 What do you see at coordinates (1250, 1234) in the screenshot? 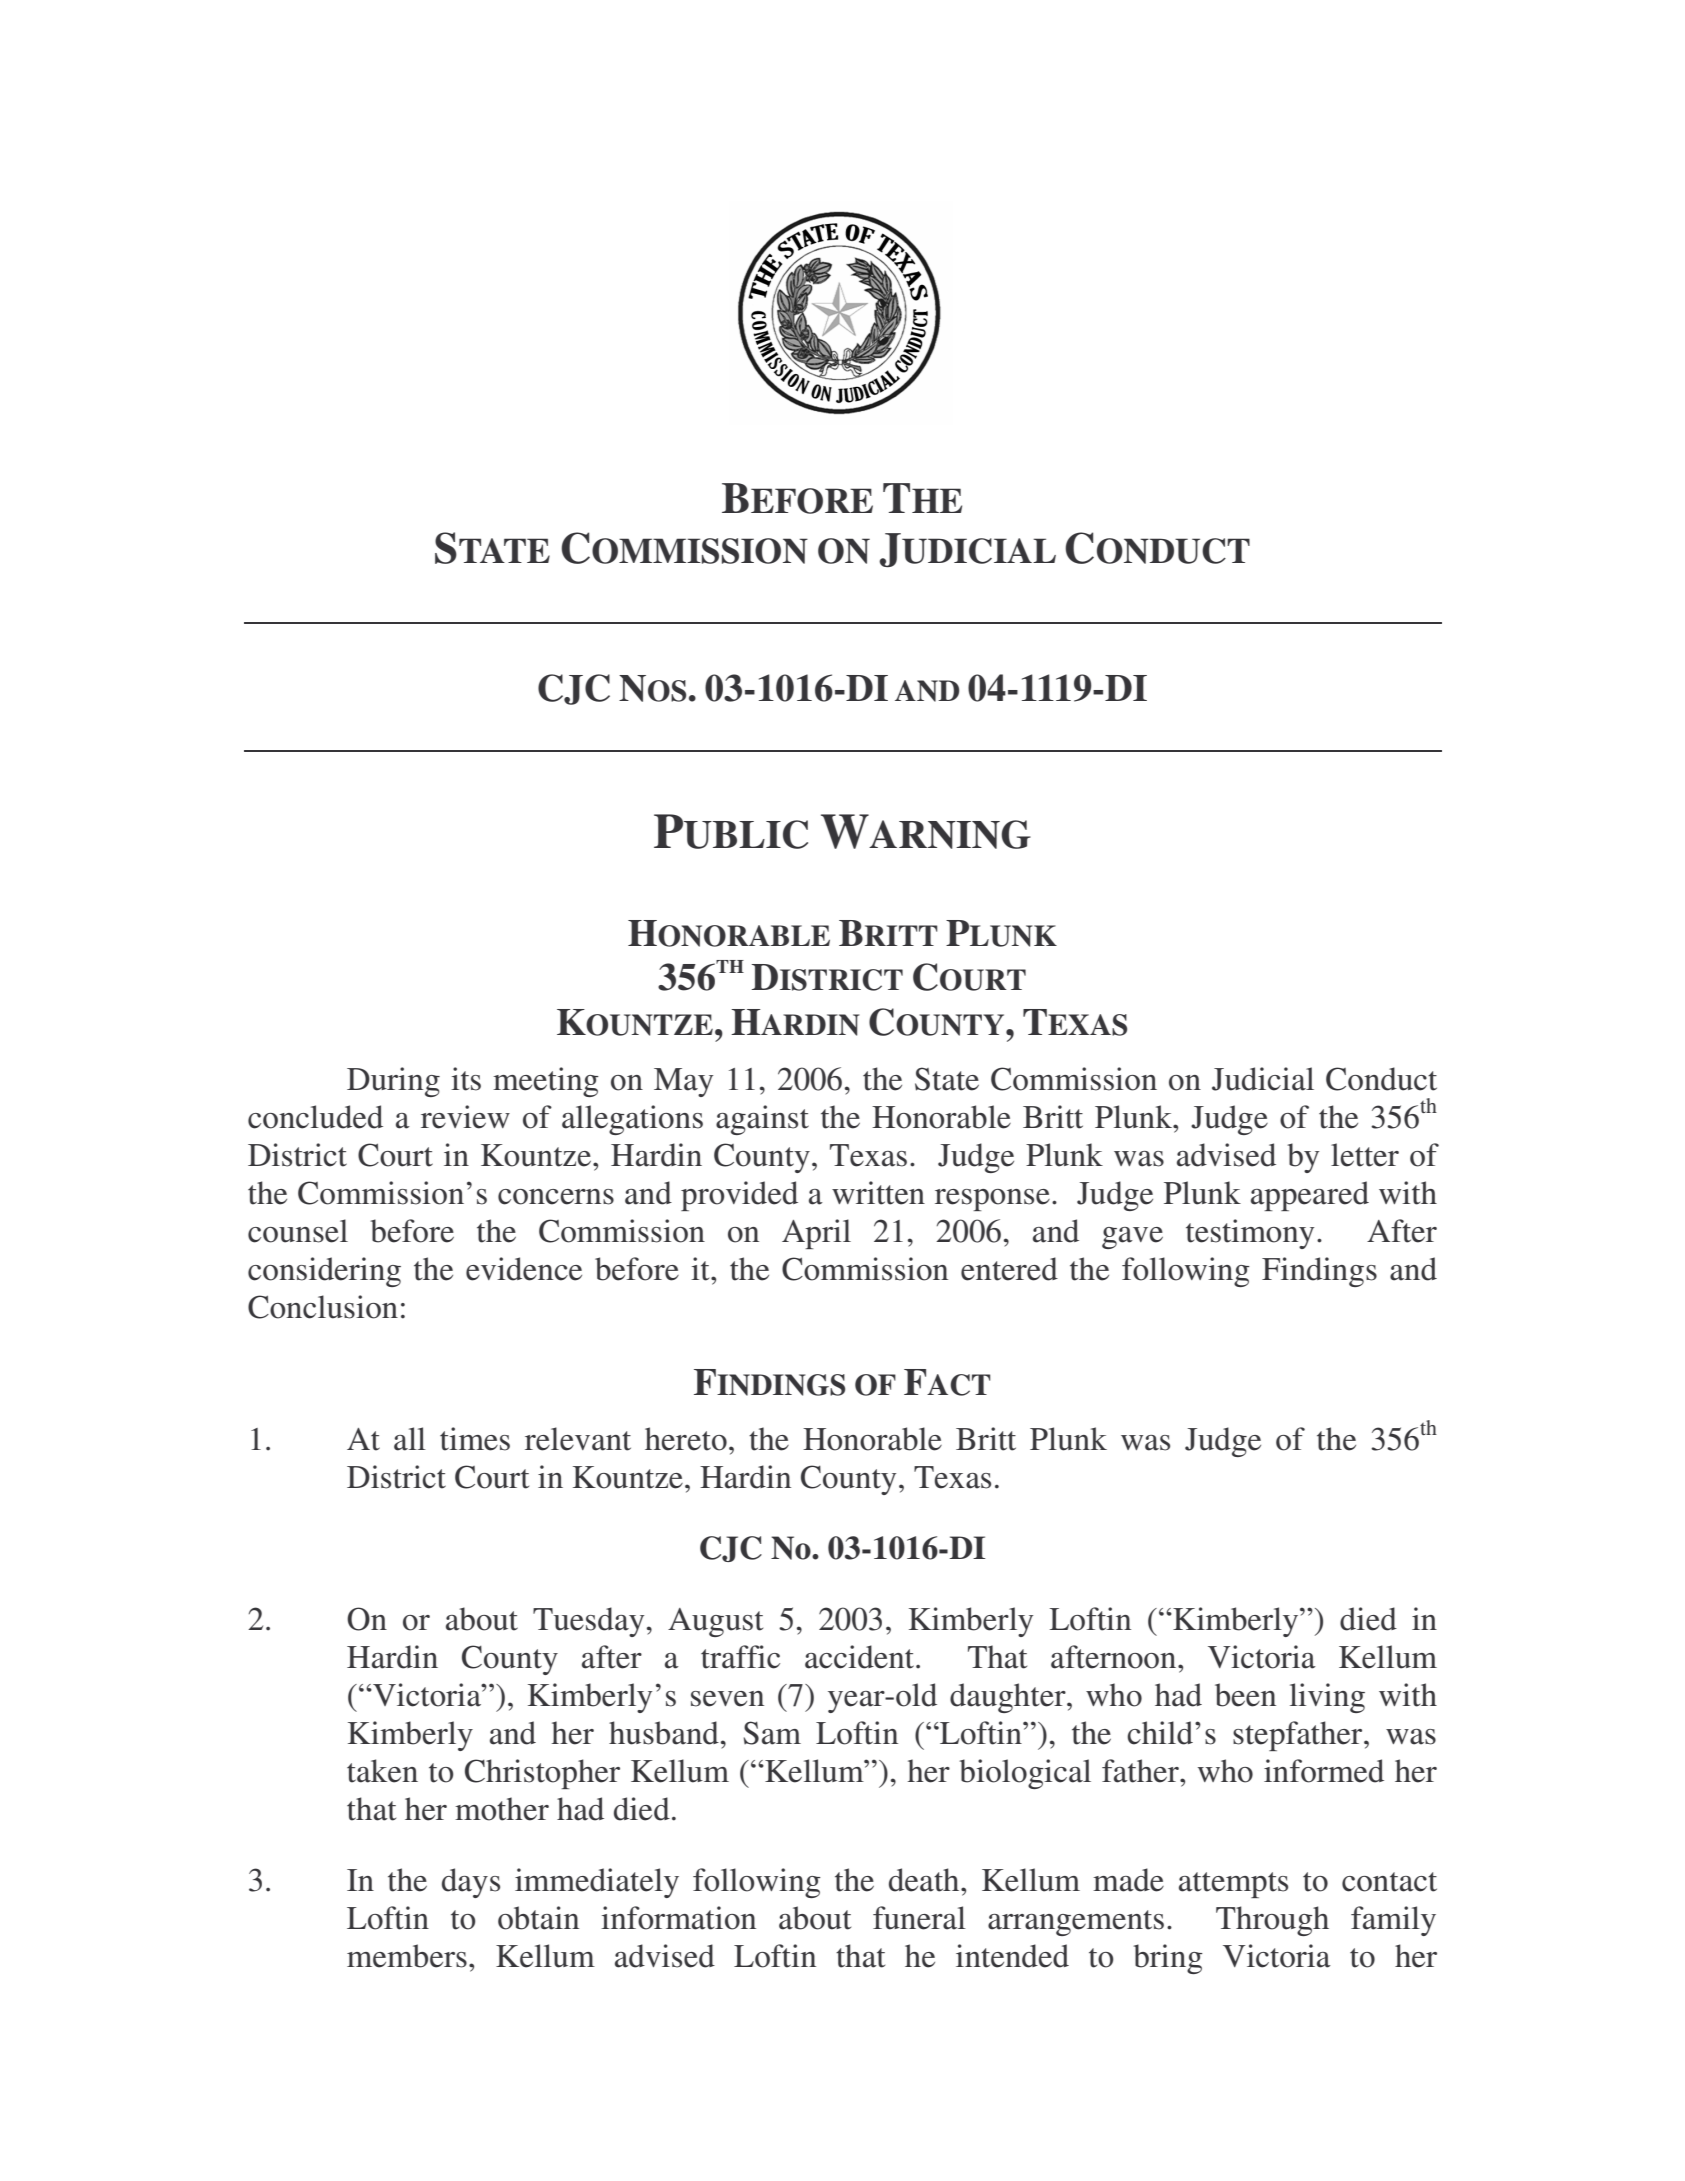
I see `testimony` at bounding box center [1250, 1234].
